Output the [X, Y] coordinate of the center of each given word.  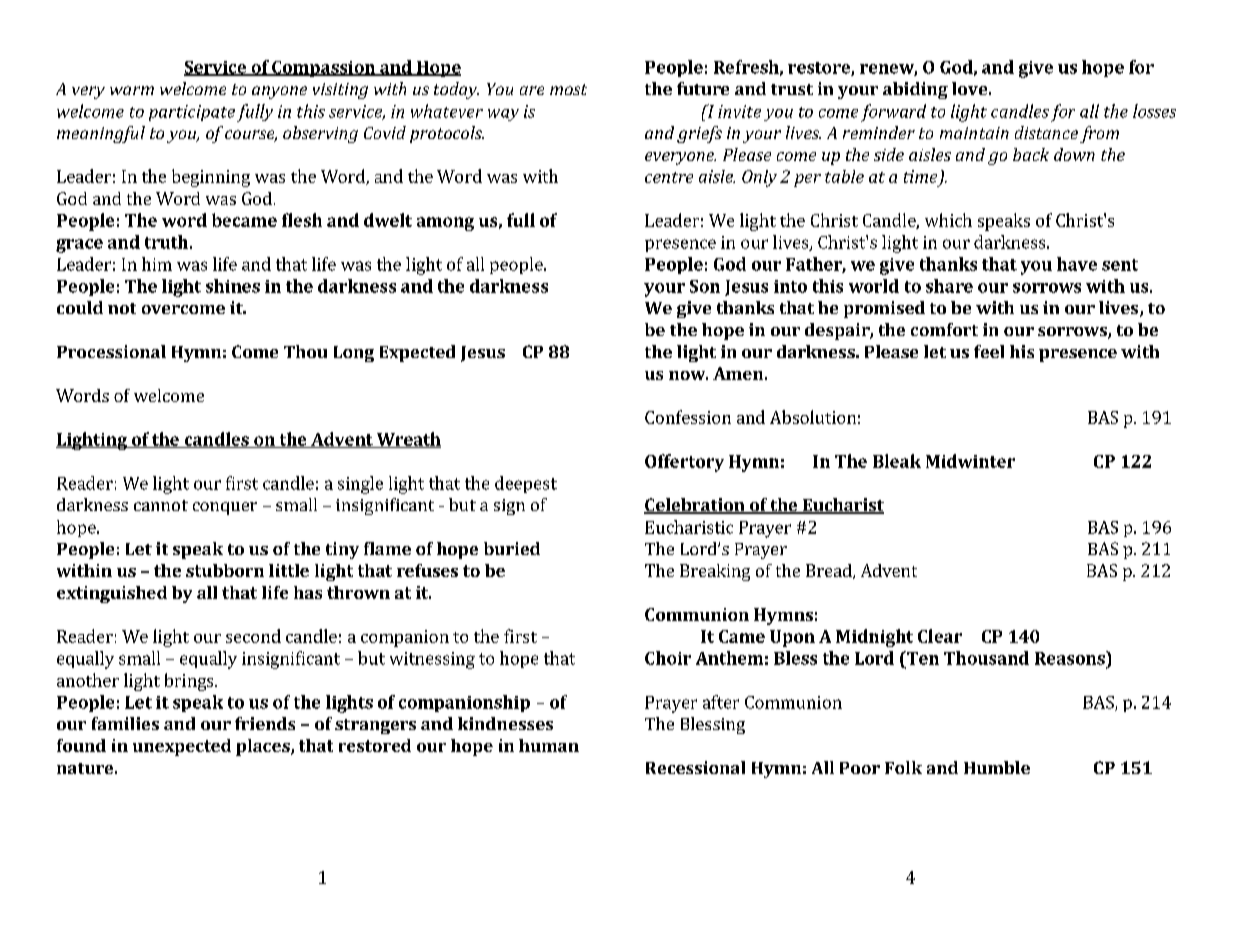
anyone [279, 92]
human [549, 745]
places [264, 747]
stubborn [225, 570]
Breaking [715, 572]
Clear [940, 636]
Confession [688, 417]
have [1077, 264]
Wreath [408, 440]
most [568, 89]
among [445, 224]
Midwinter [970, 461]
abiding [915, 90]
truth [166, 242]
